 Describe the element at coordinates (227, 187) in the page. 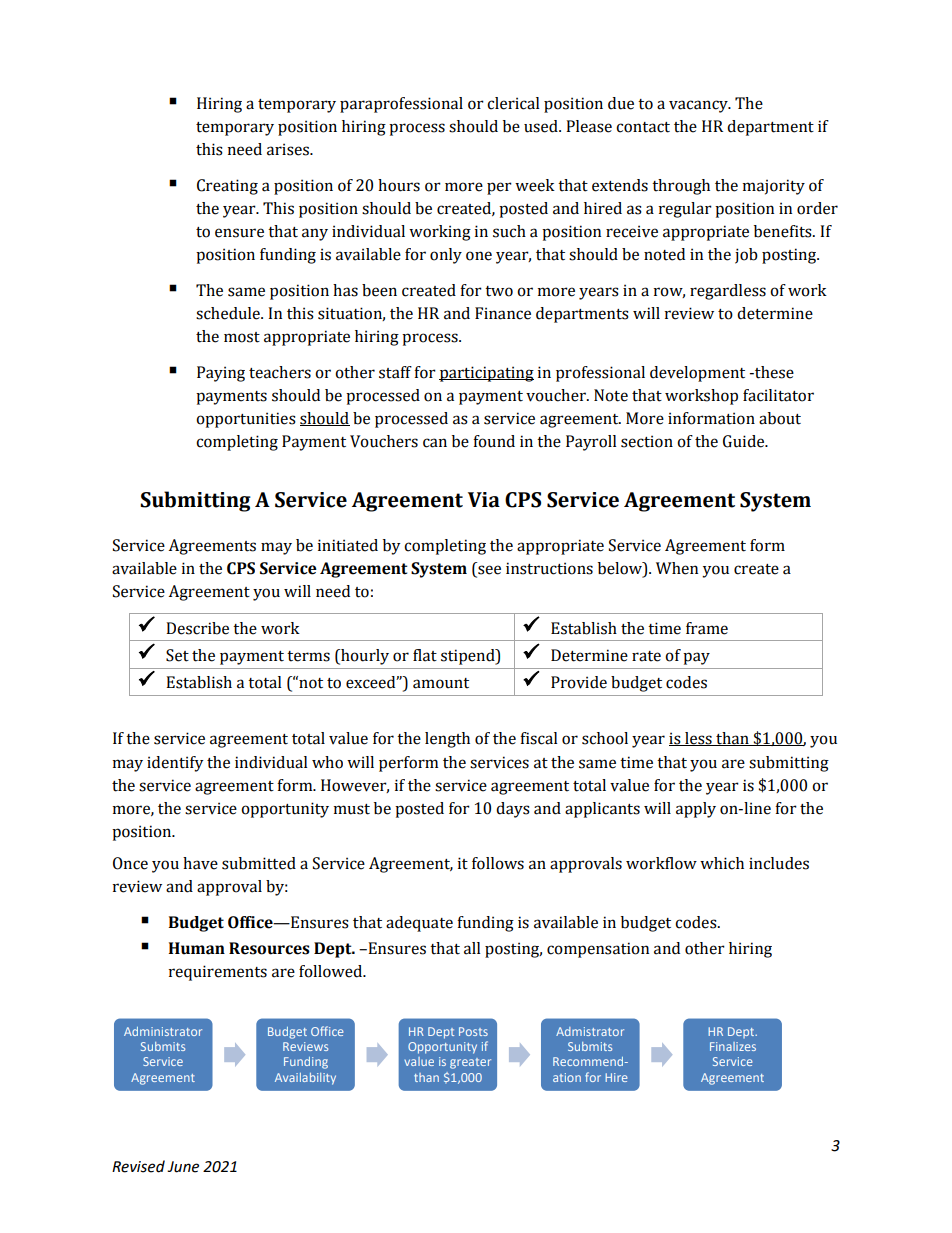

I see `Creating` at that location.
